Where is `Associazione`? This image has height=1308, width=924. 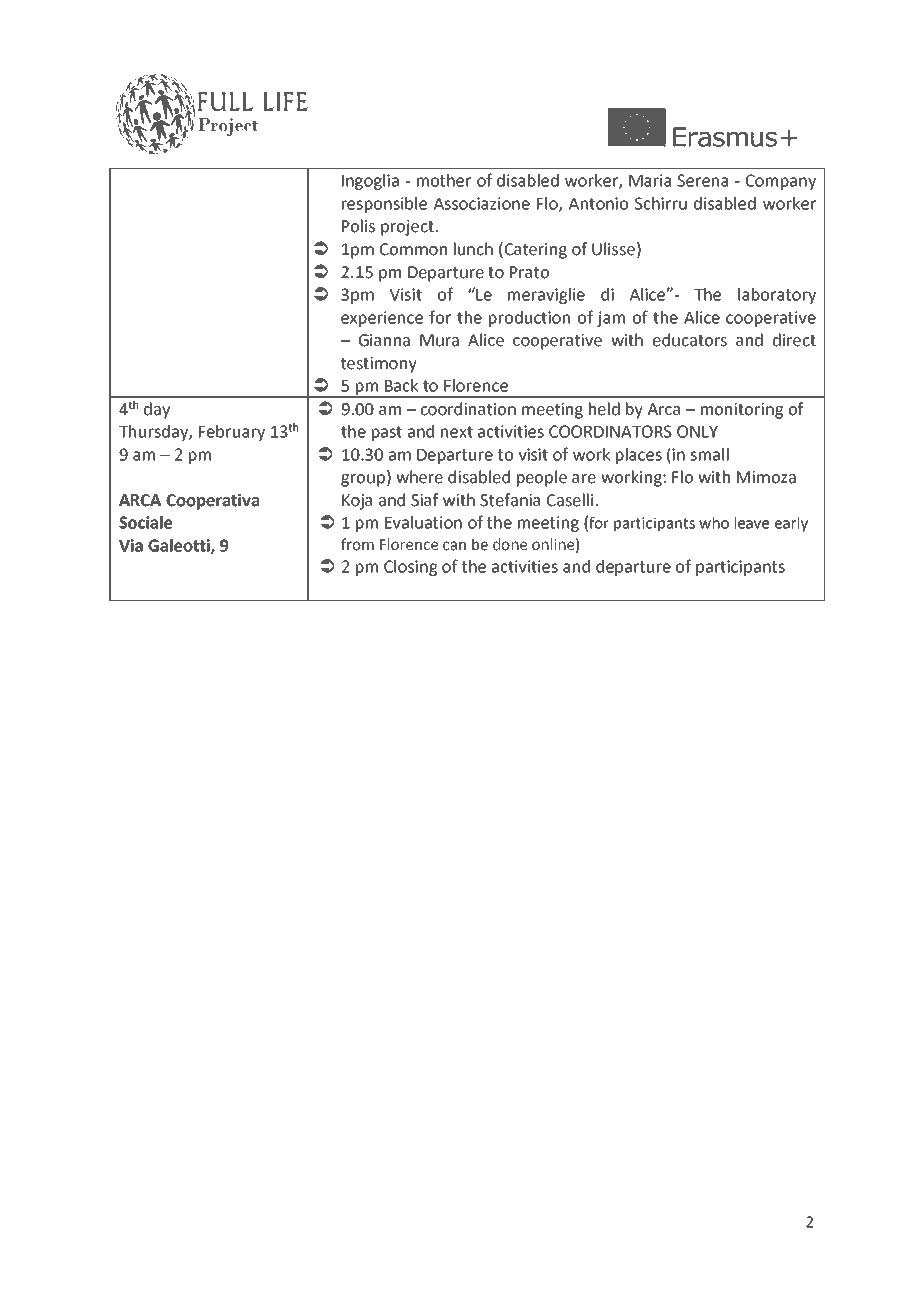
Associazione is located at coordinates (482, 203).
